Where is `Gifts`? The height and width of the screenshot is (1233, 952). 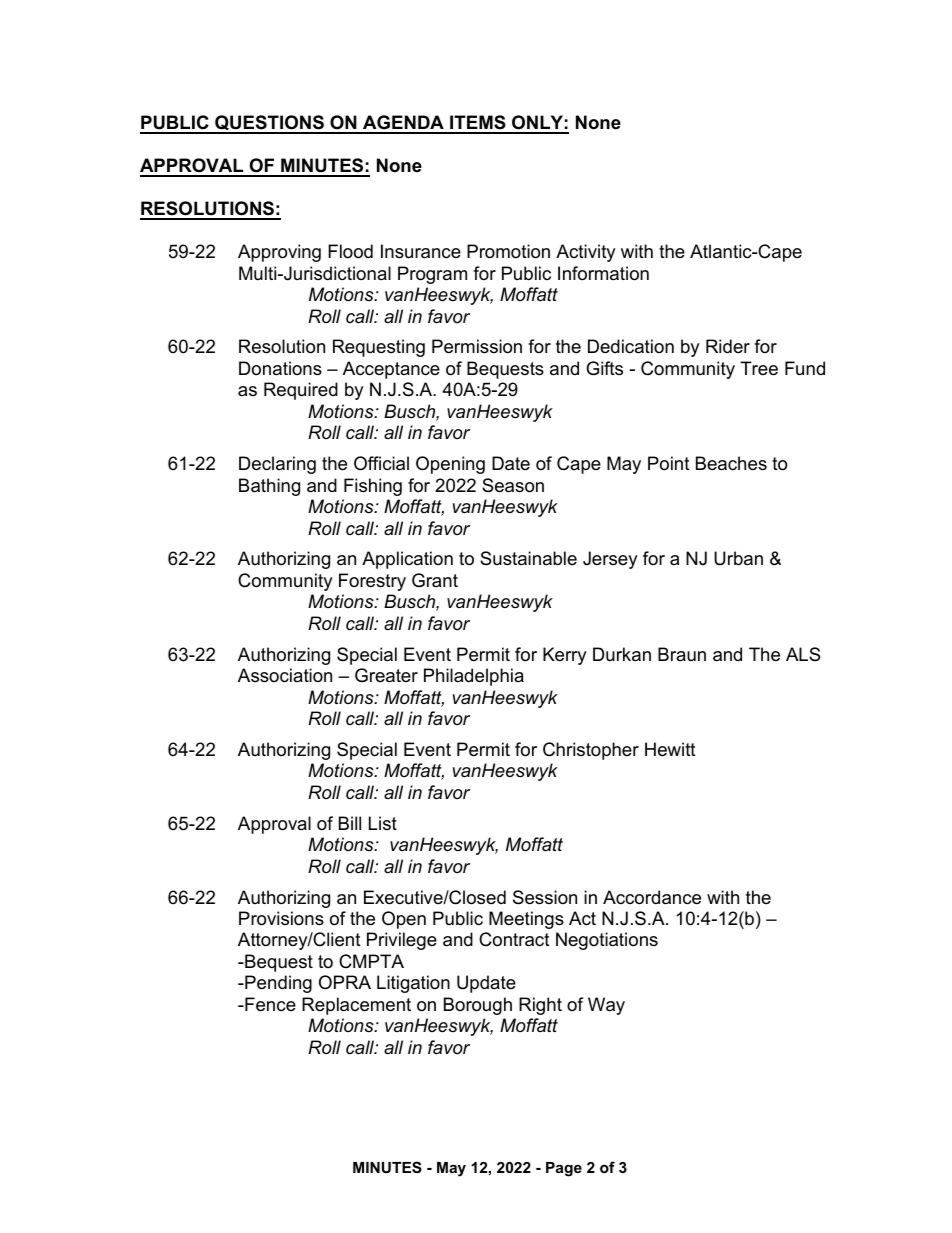 Gifts is located at coordinates (604, 368).
